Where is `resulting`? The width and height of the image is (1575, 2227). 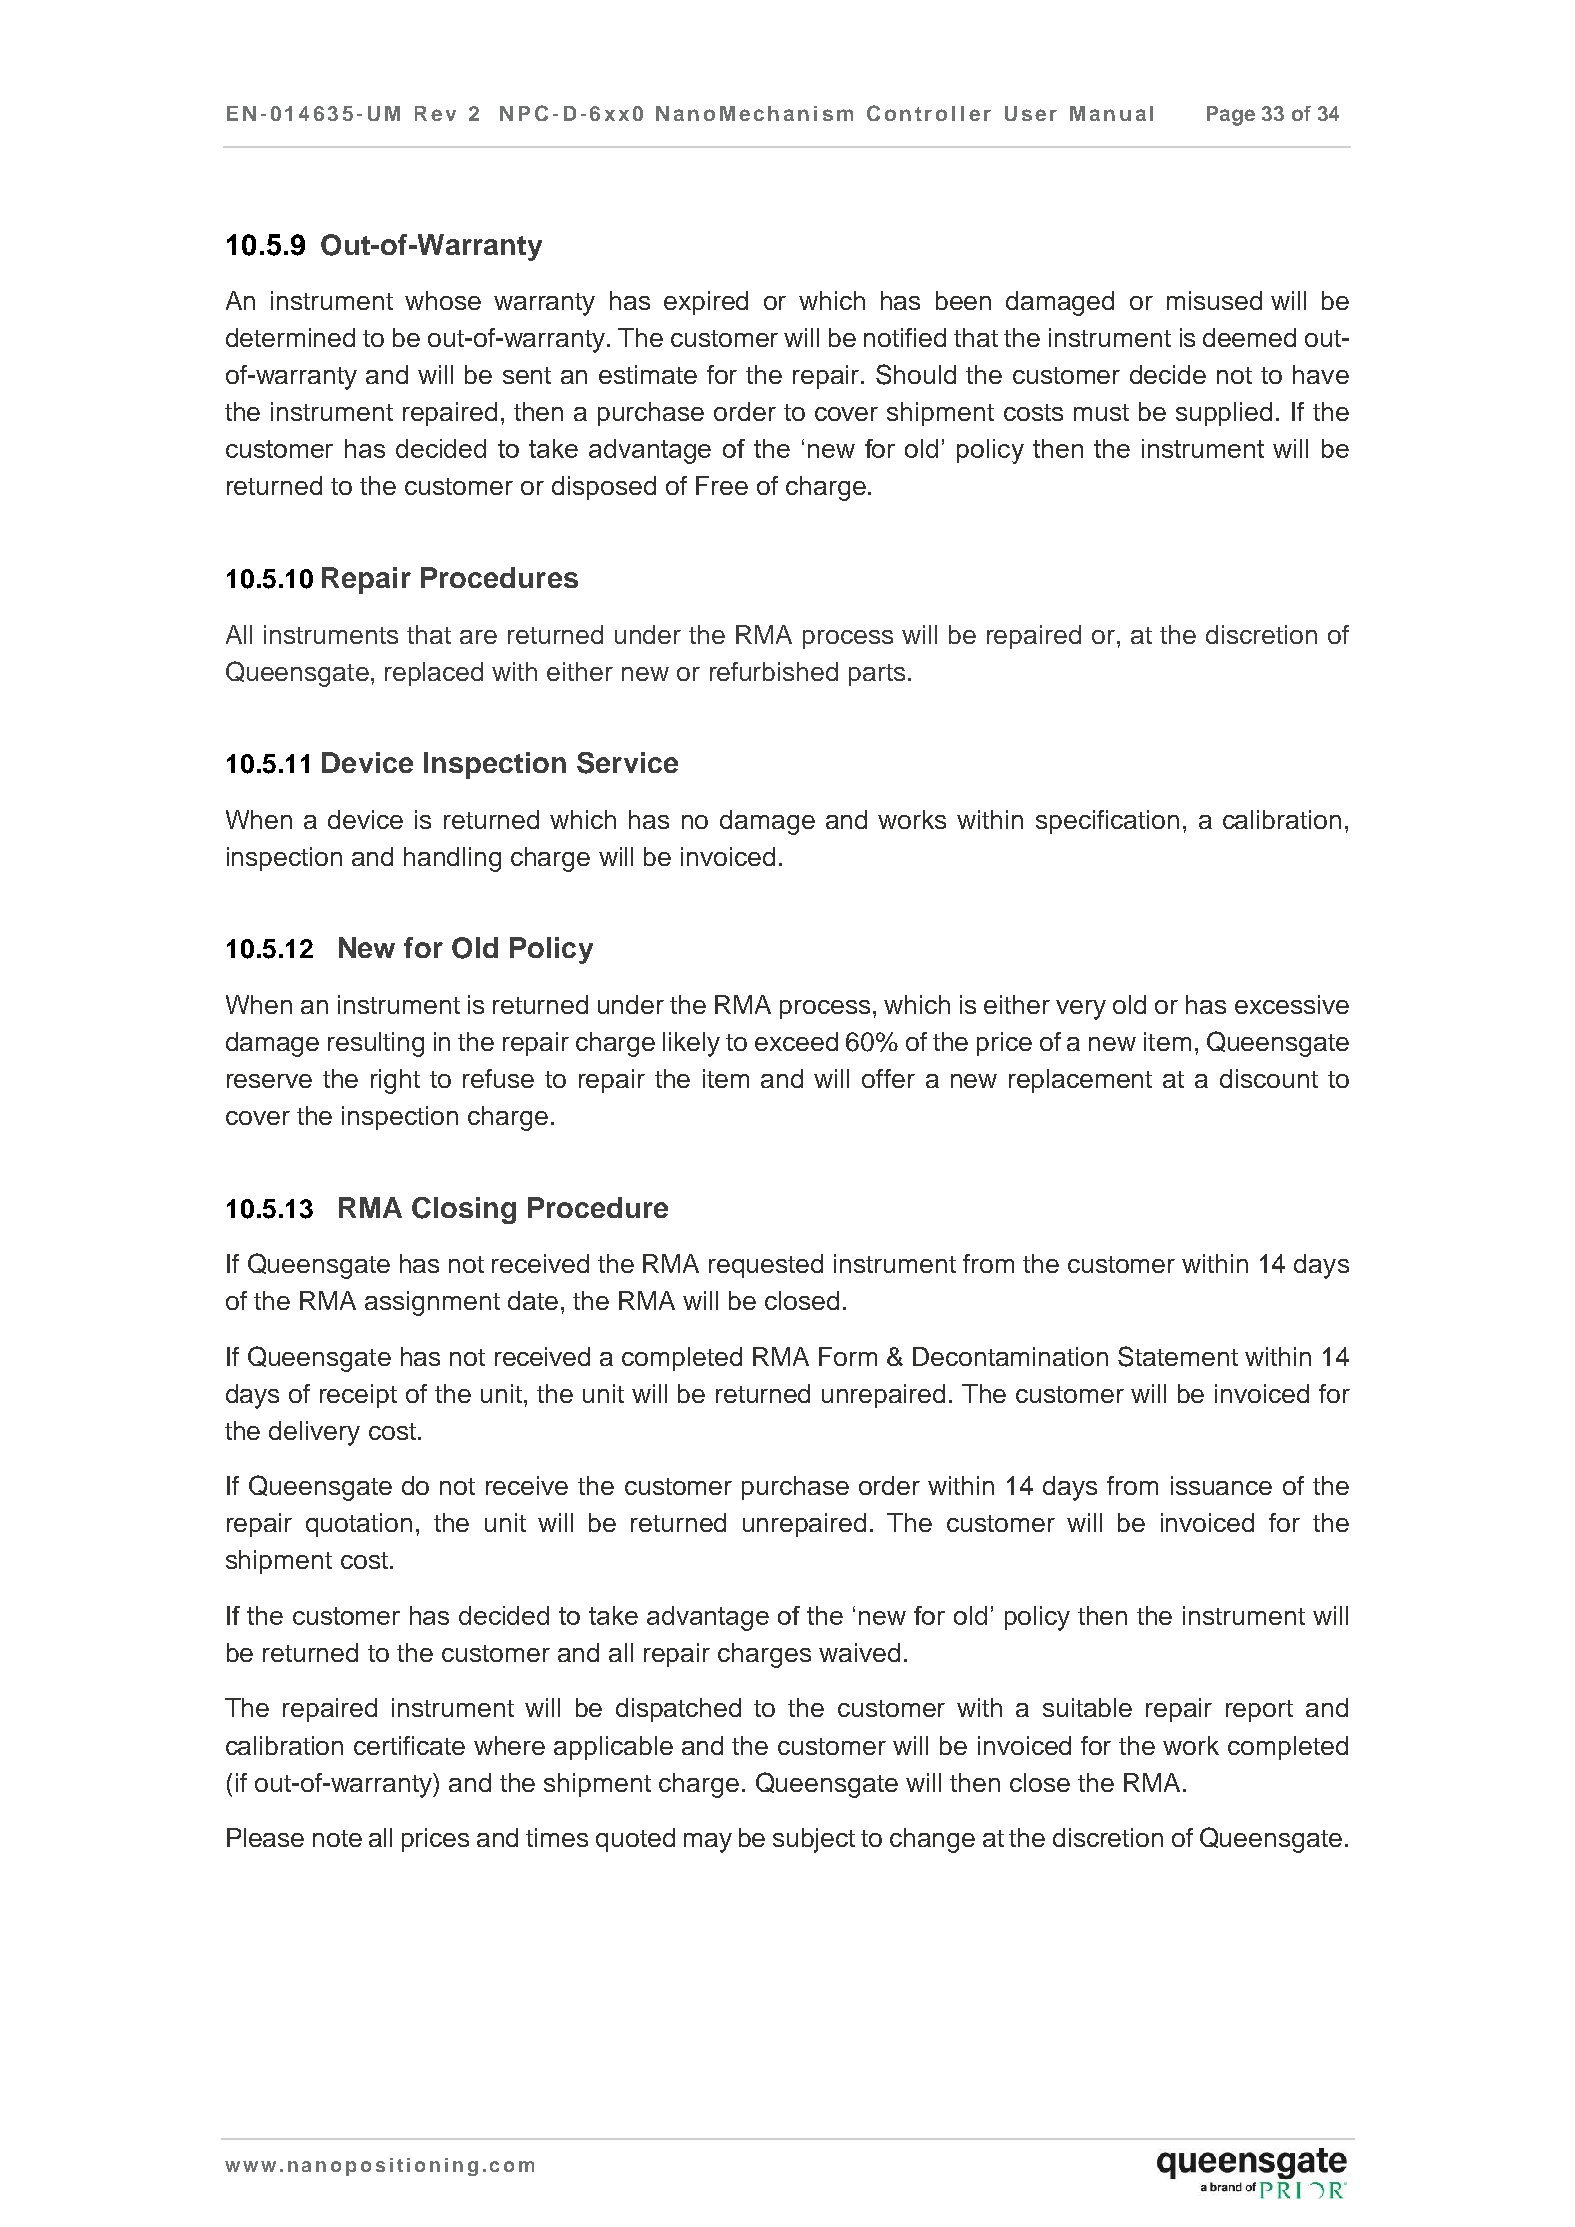 resulting is located at coordinates (376, 1044).
